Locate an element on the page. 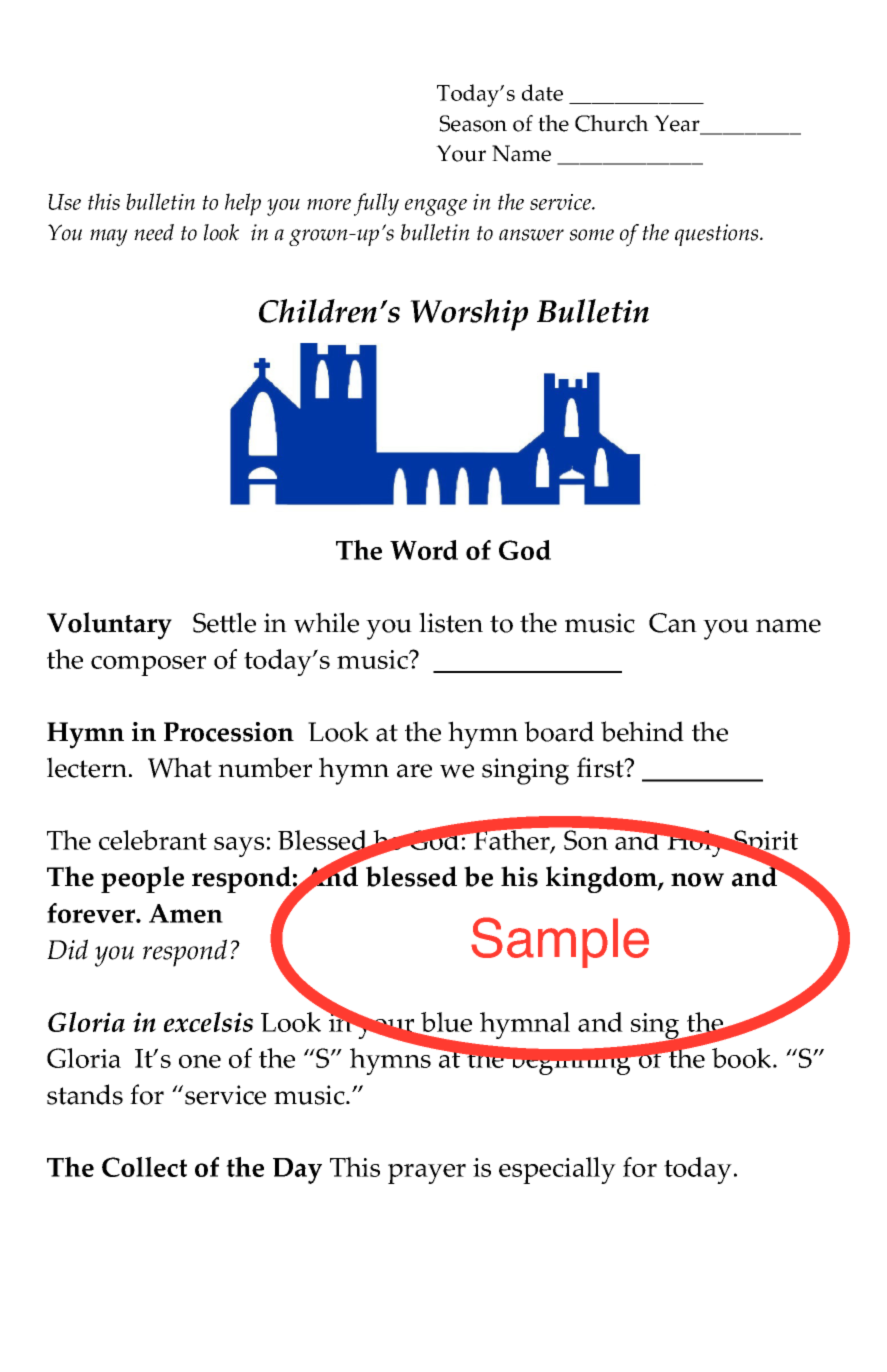 Image resolution: width=887 pixels, height=1372 pixels. prayer is located at coordinates (427, 1174).
